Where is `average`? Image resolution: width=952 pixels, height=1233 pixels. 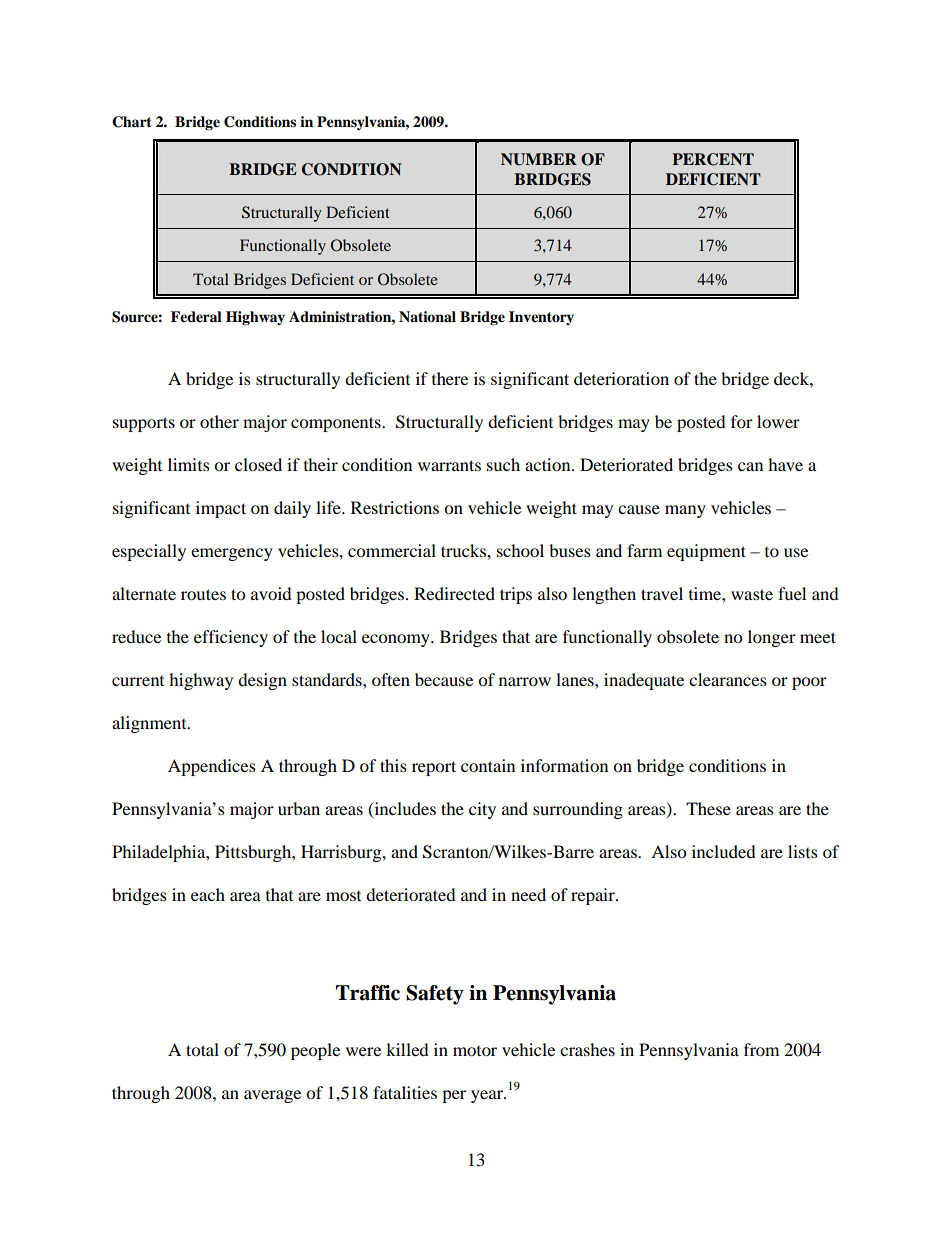
average is located at coordinates (272, 1096).
